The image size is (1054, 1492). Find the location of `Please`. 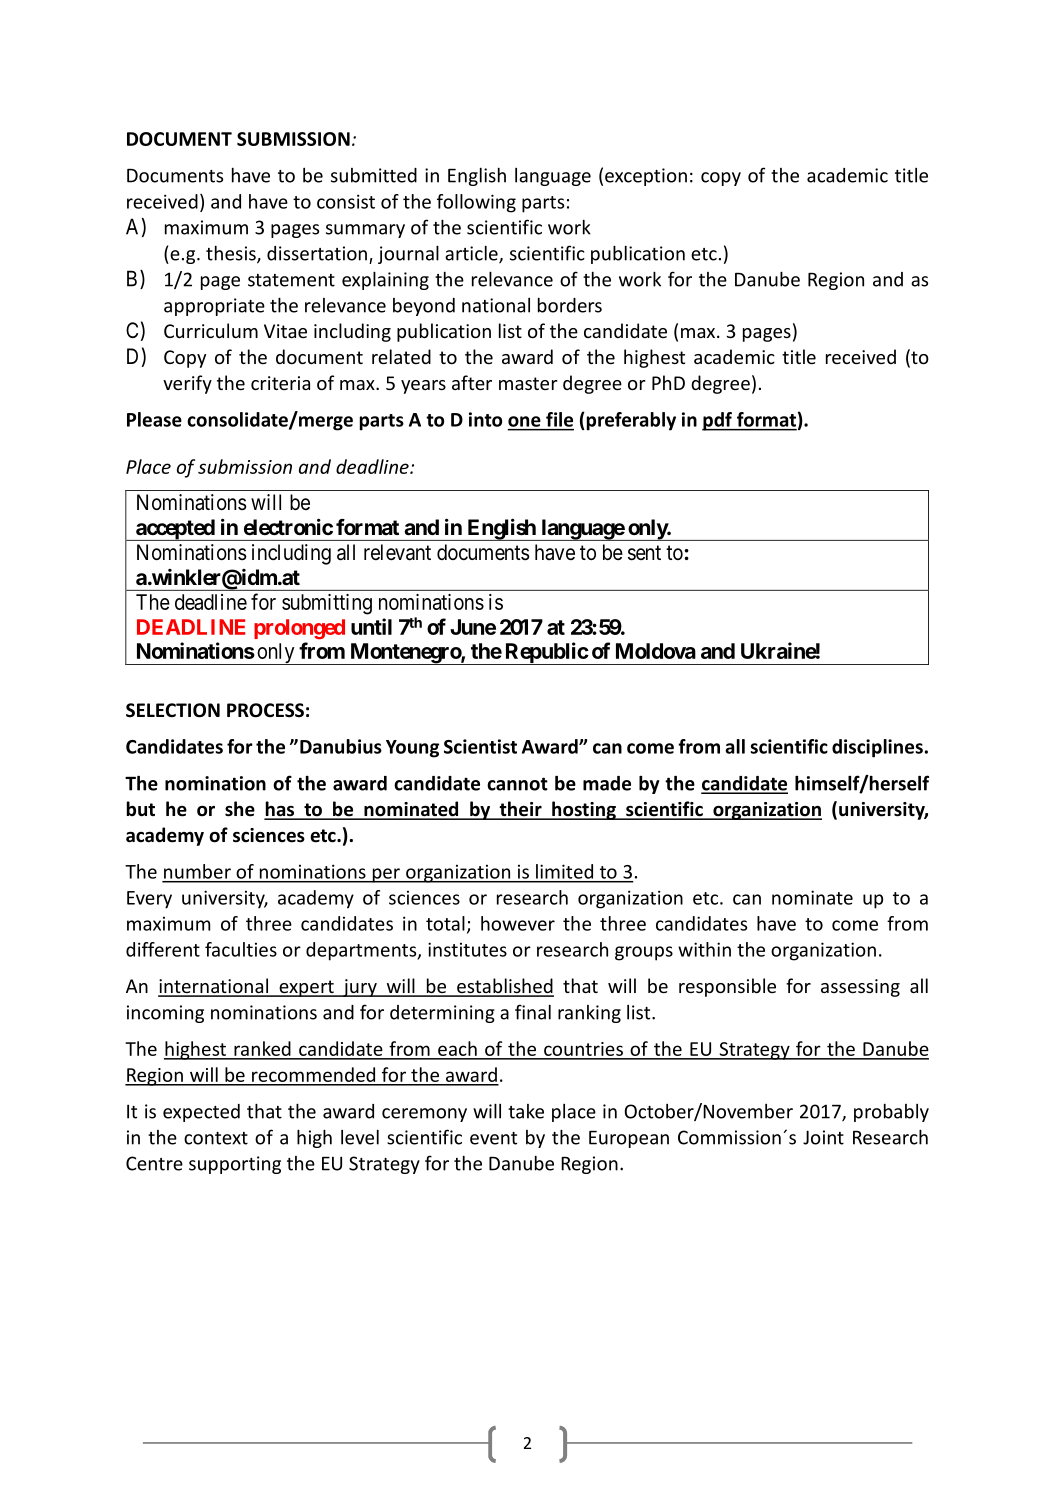

Please is located at coordinates (154, 419).
